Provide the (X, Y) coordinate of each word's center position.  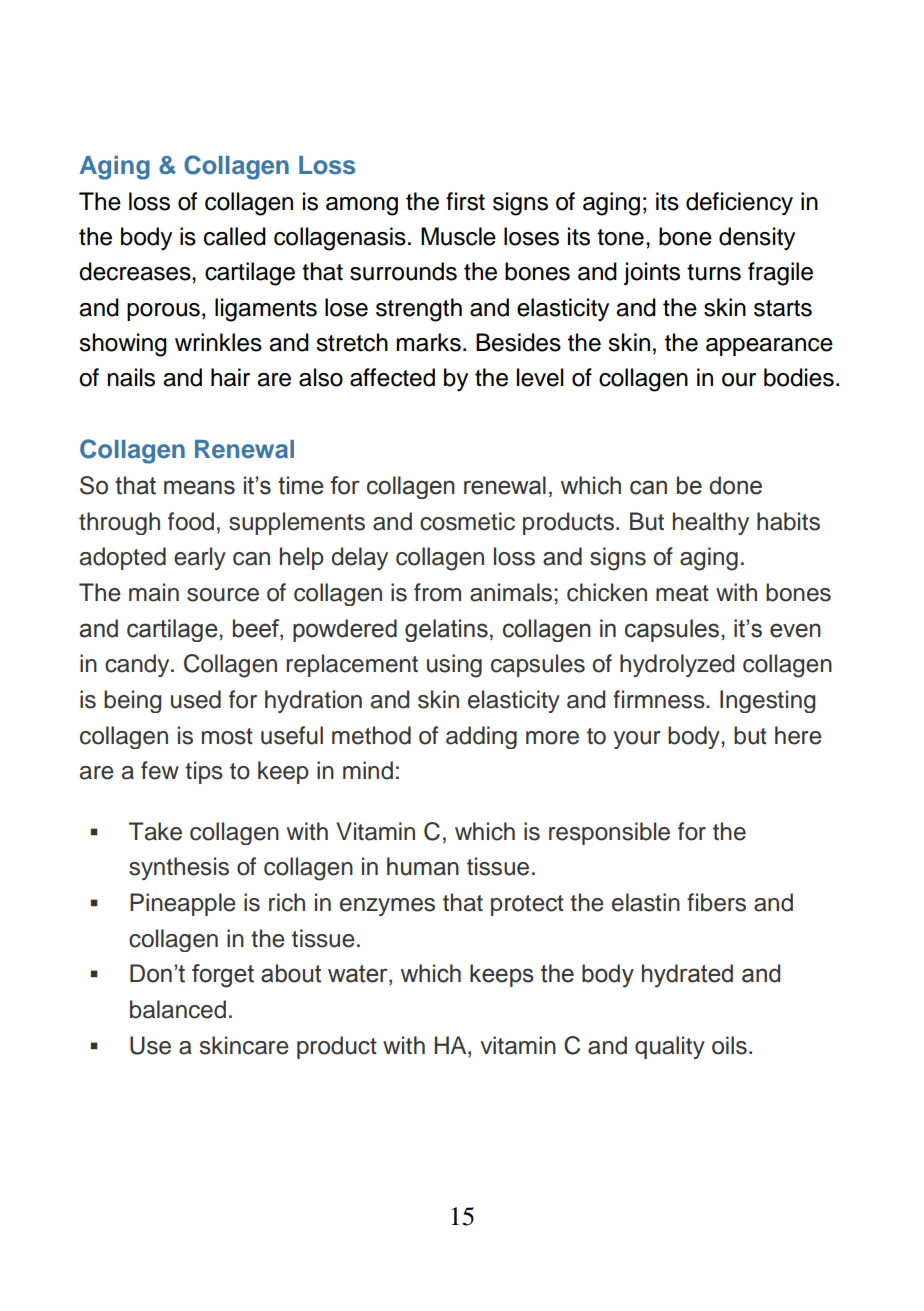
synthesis (179, 868)
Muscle (458, 236)
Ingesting (767, 701)
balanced (178, 1009)
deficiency (739, 203)
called (235, 236)
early (200, 558)
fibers (716, 902)
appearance (769, 347)
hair (230, 377)
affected (392, 377)
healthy (711, 523)
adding (481, 737)
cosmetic (467, 521)
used (196, 699)
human (423, 866)
